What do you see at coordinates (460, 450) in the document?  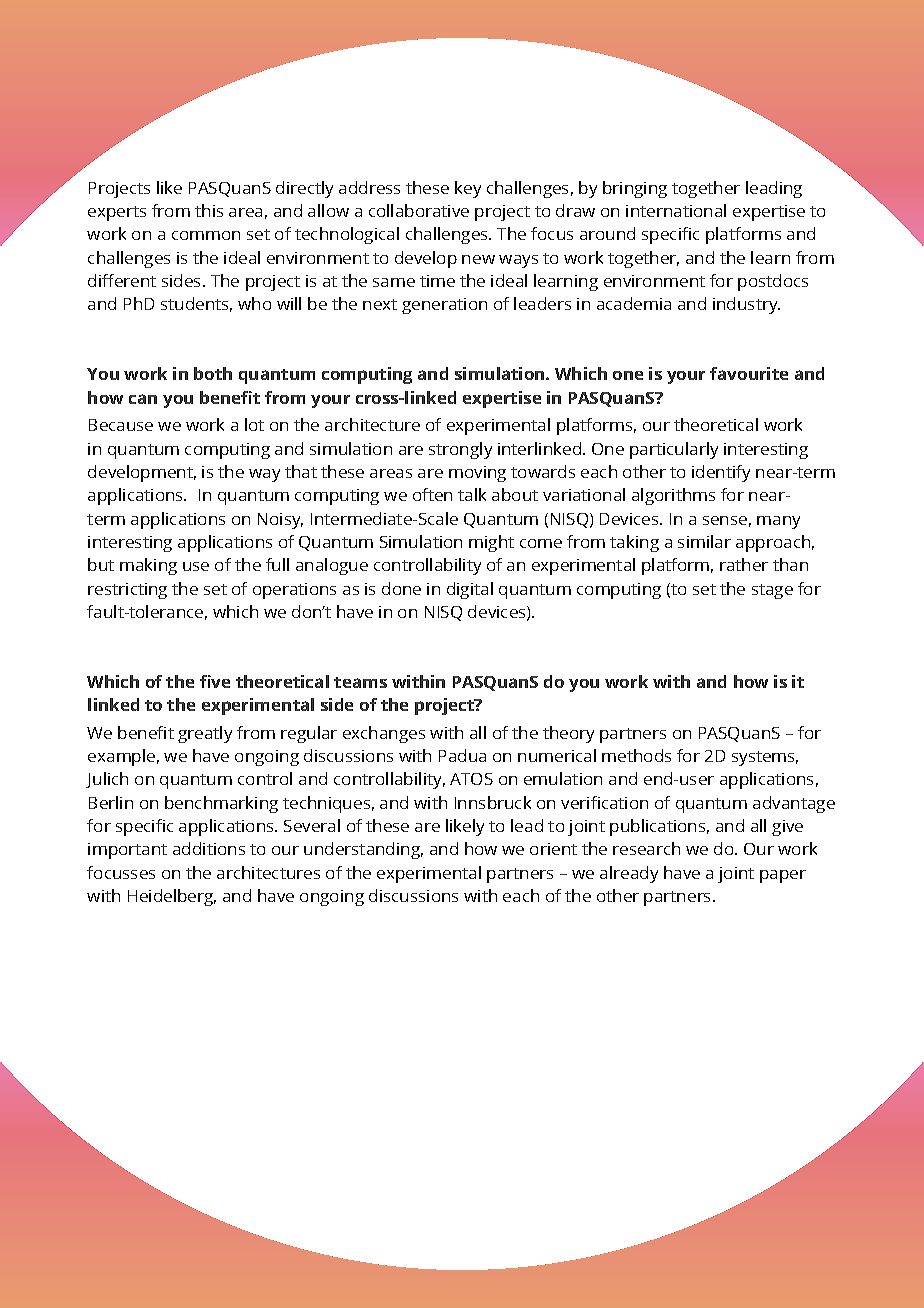 I see `strongly` at bounding box center [460, 450].
